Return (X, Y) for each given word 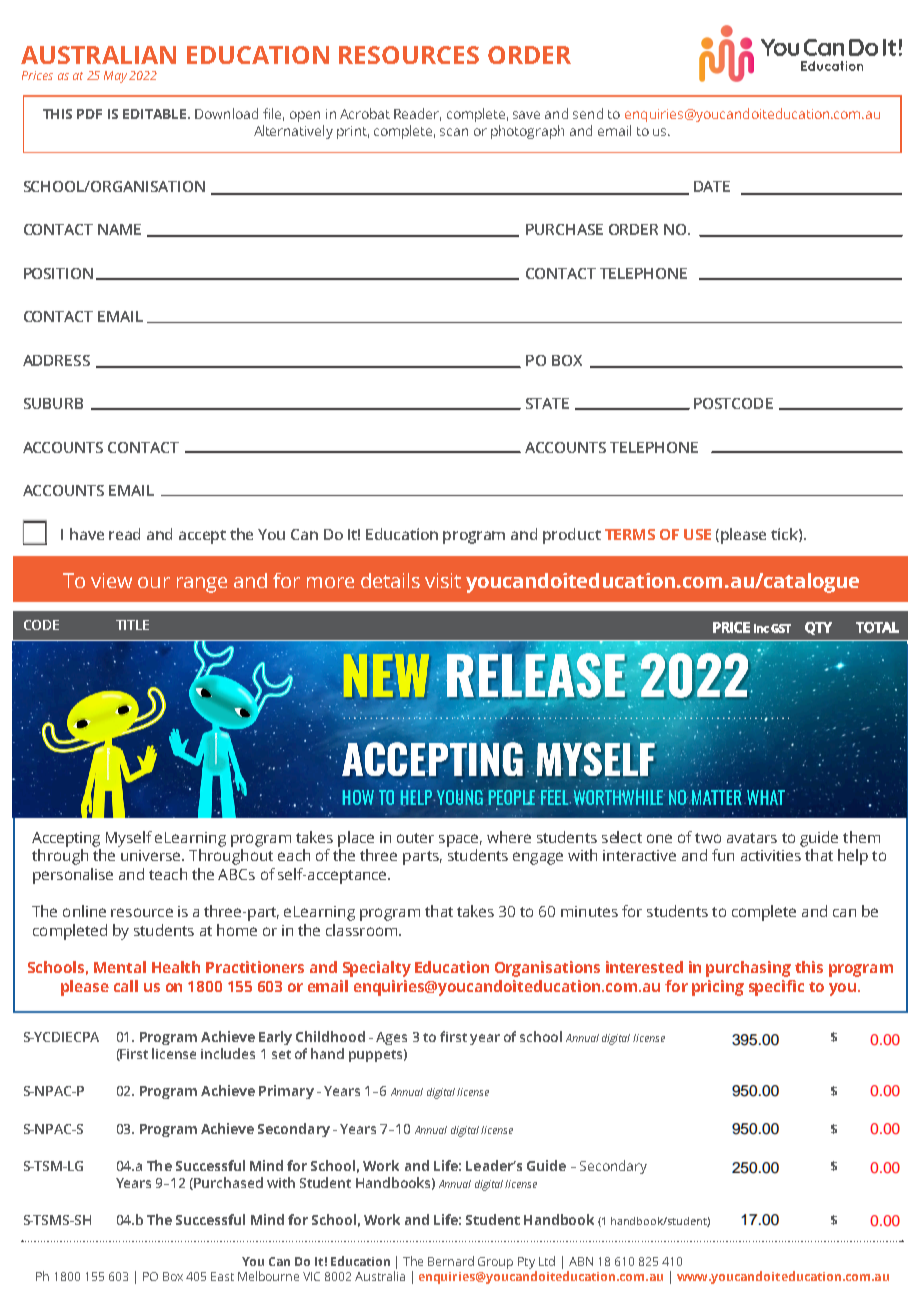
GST (781, 628)
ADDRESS (56, 360)
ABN (581, 1261)
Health (176, 967)
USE (697, 534)
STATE (547, 403)
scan (454, 132)
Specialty (377, 969)
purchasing (748, 969)
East (222, 1276)
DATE (712, 186)
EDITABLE (156, 114)
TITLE (132, 625)
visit (443, 580)
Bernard (451, 1261)
